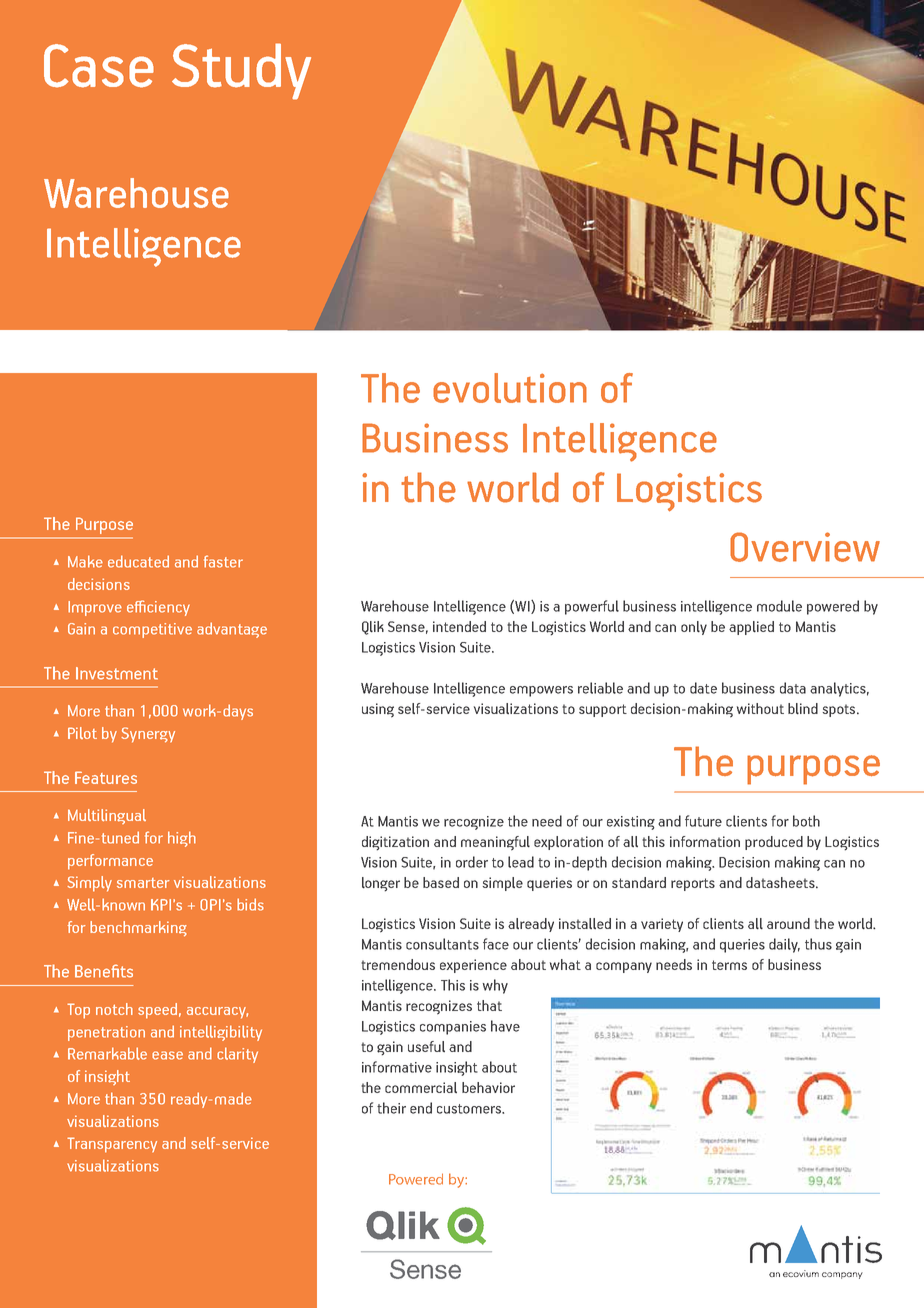 This page has width=924, height=1308. I want to click on terms, so click(729, 965).
